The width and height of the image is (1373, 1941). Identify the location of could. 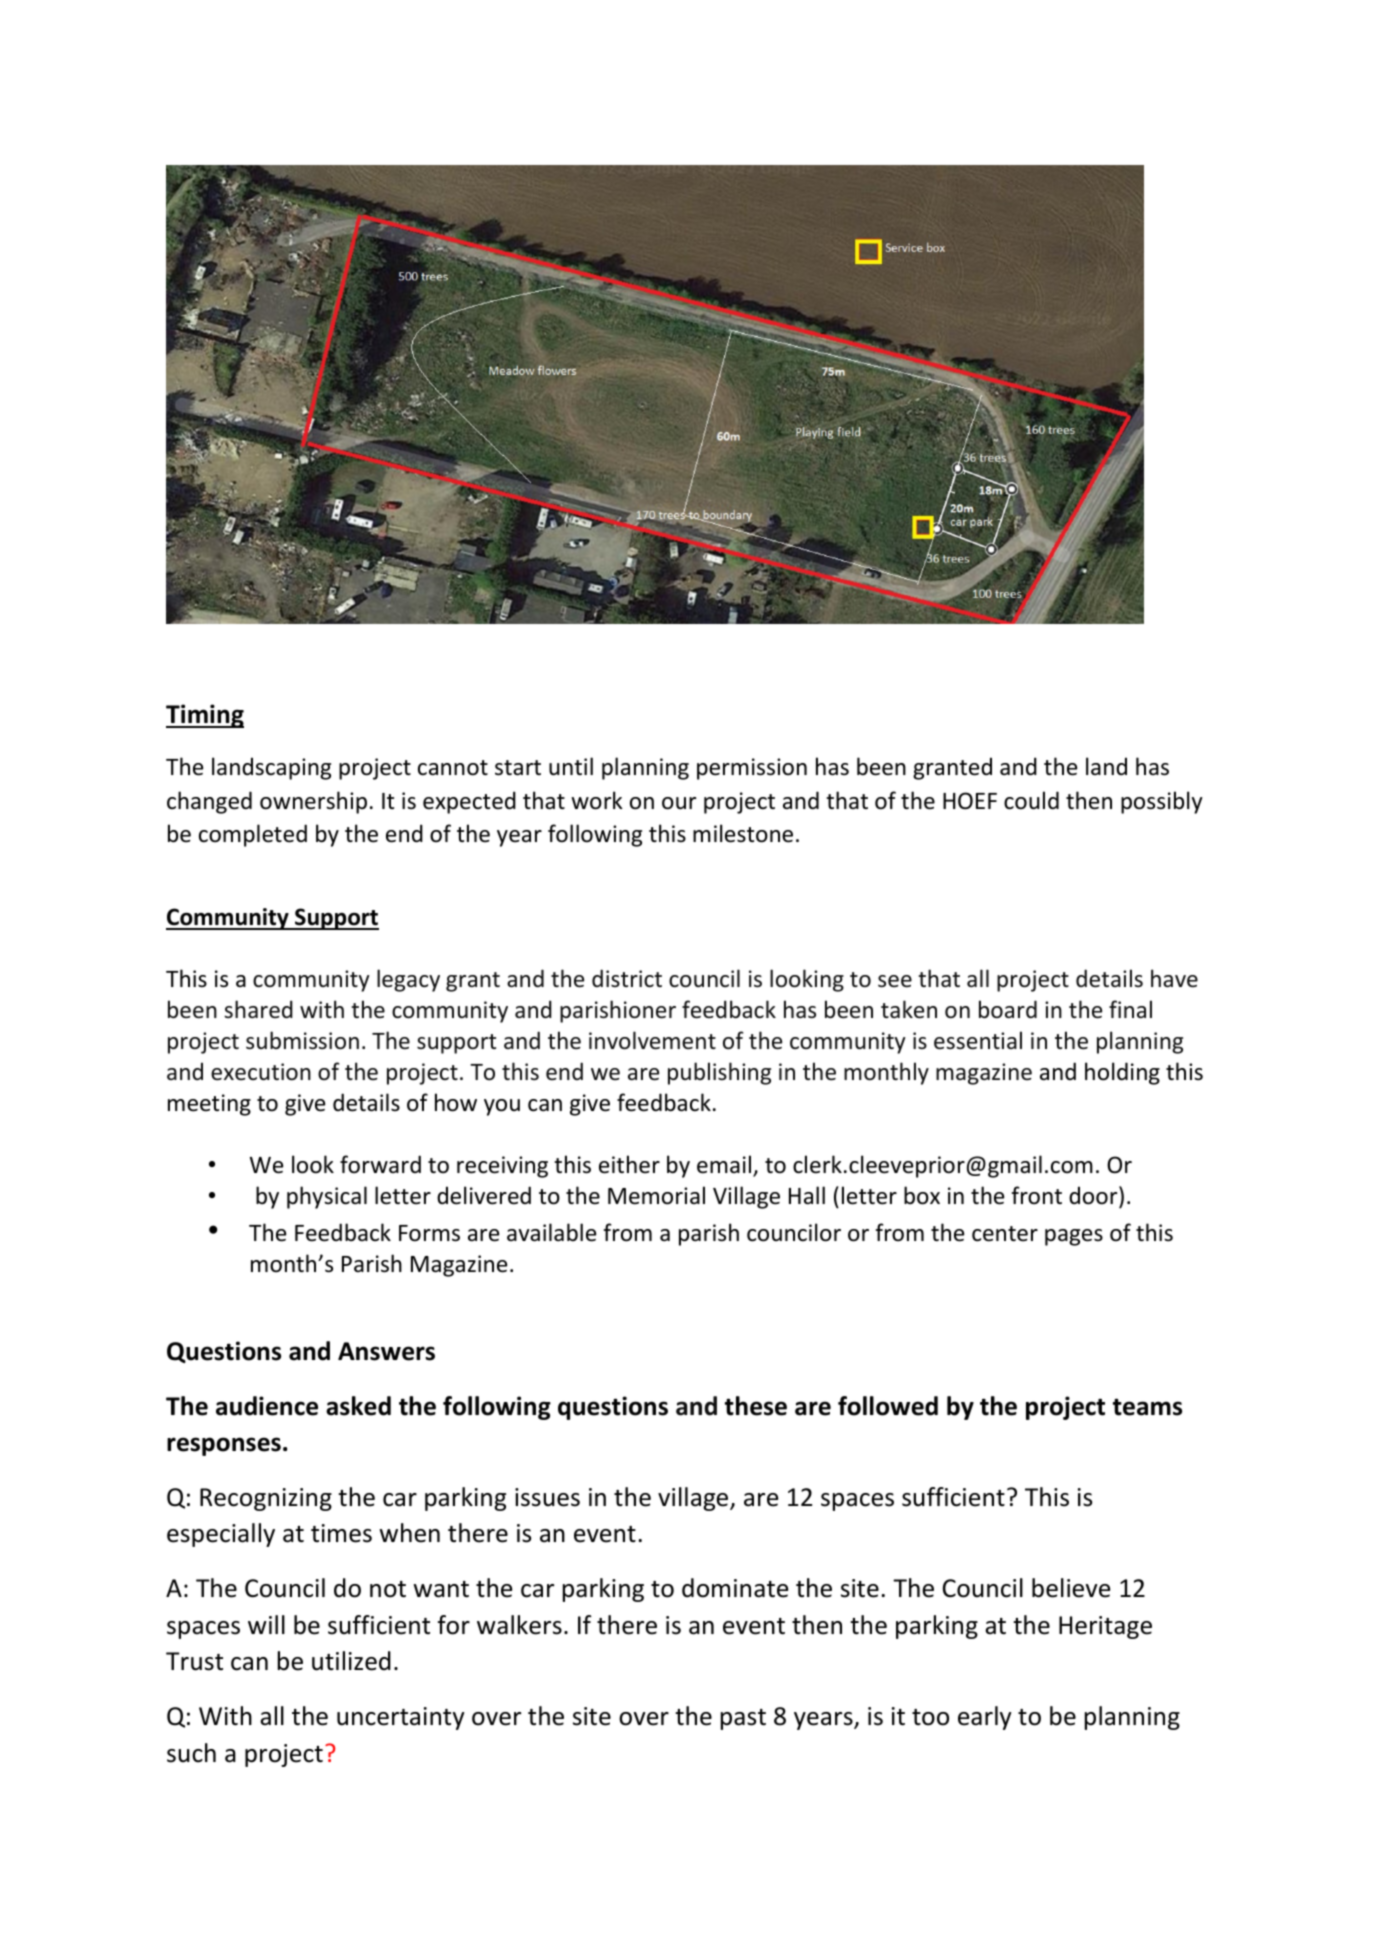
(1031, 800).
